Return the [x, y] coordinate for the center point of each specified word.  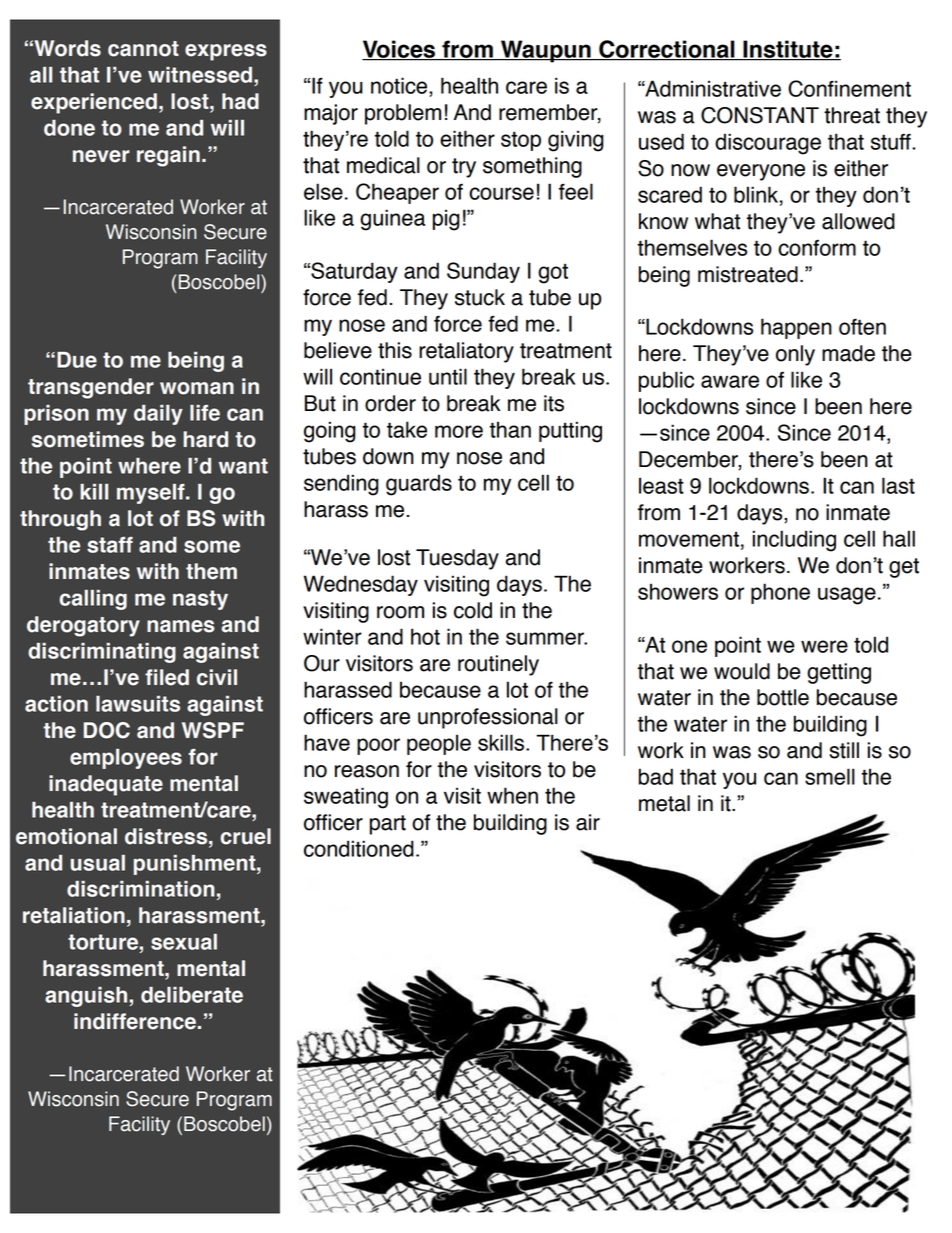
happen [796, 328]
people [439, 744]
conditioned [359, 848]
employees [126, 759]
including [794, 541]
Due [77, 360]
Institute [788, 50]
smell [830, 776]
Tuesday [457, 559]
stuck [480, 297]
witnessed [201, 75]
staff [110, 545]
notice [400, 85]
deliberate [192, 995]
